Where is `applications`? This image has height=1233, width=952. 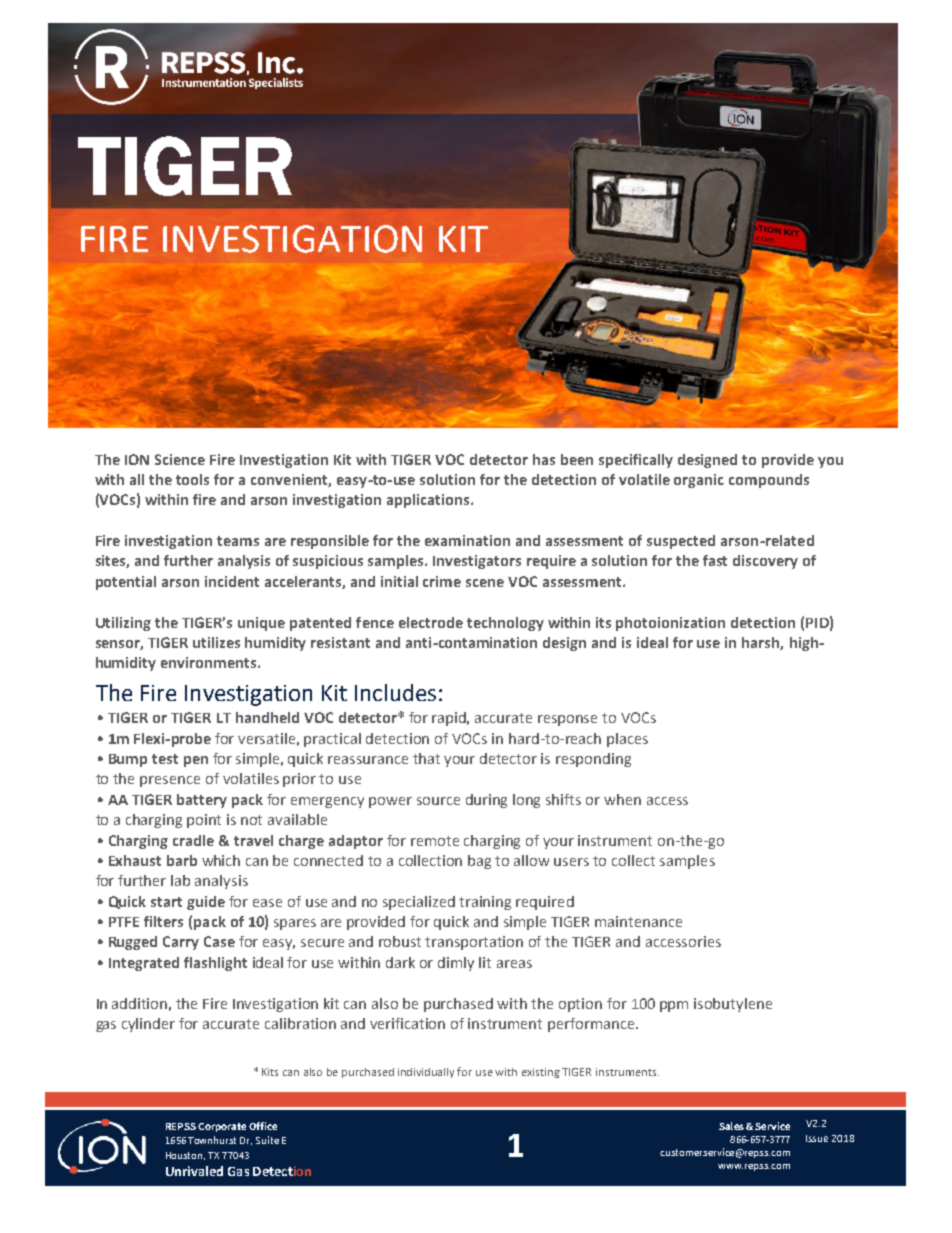
applications is located at coordinates (429, 501).
